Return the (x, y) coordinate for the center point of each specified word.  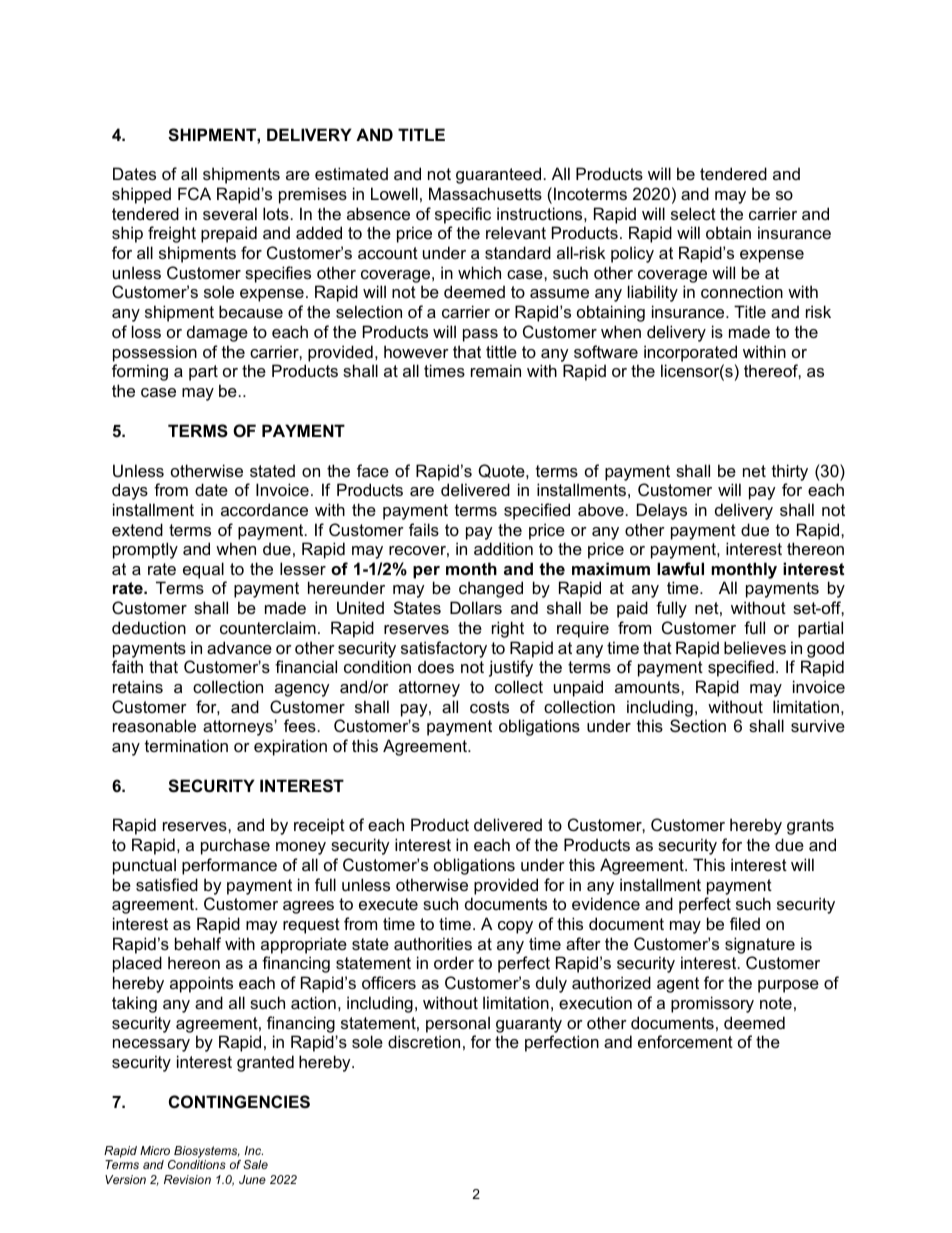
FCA (194, 193)
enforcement (685, 1041)
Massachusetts (485, 193)
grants (810, 827)
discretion (424, 1041)
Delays (662, 511)
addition (503, 548)
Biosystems (206, 1153)
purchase (235, 846)
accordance (264, 509)
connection (742, 291)
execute (388, 904)
